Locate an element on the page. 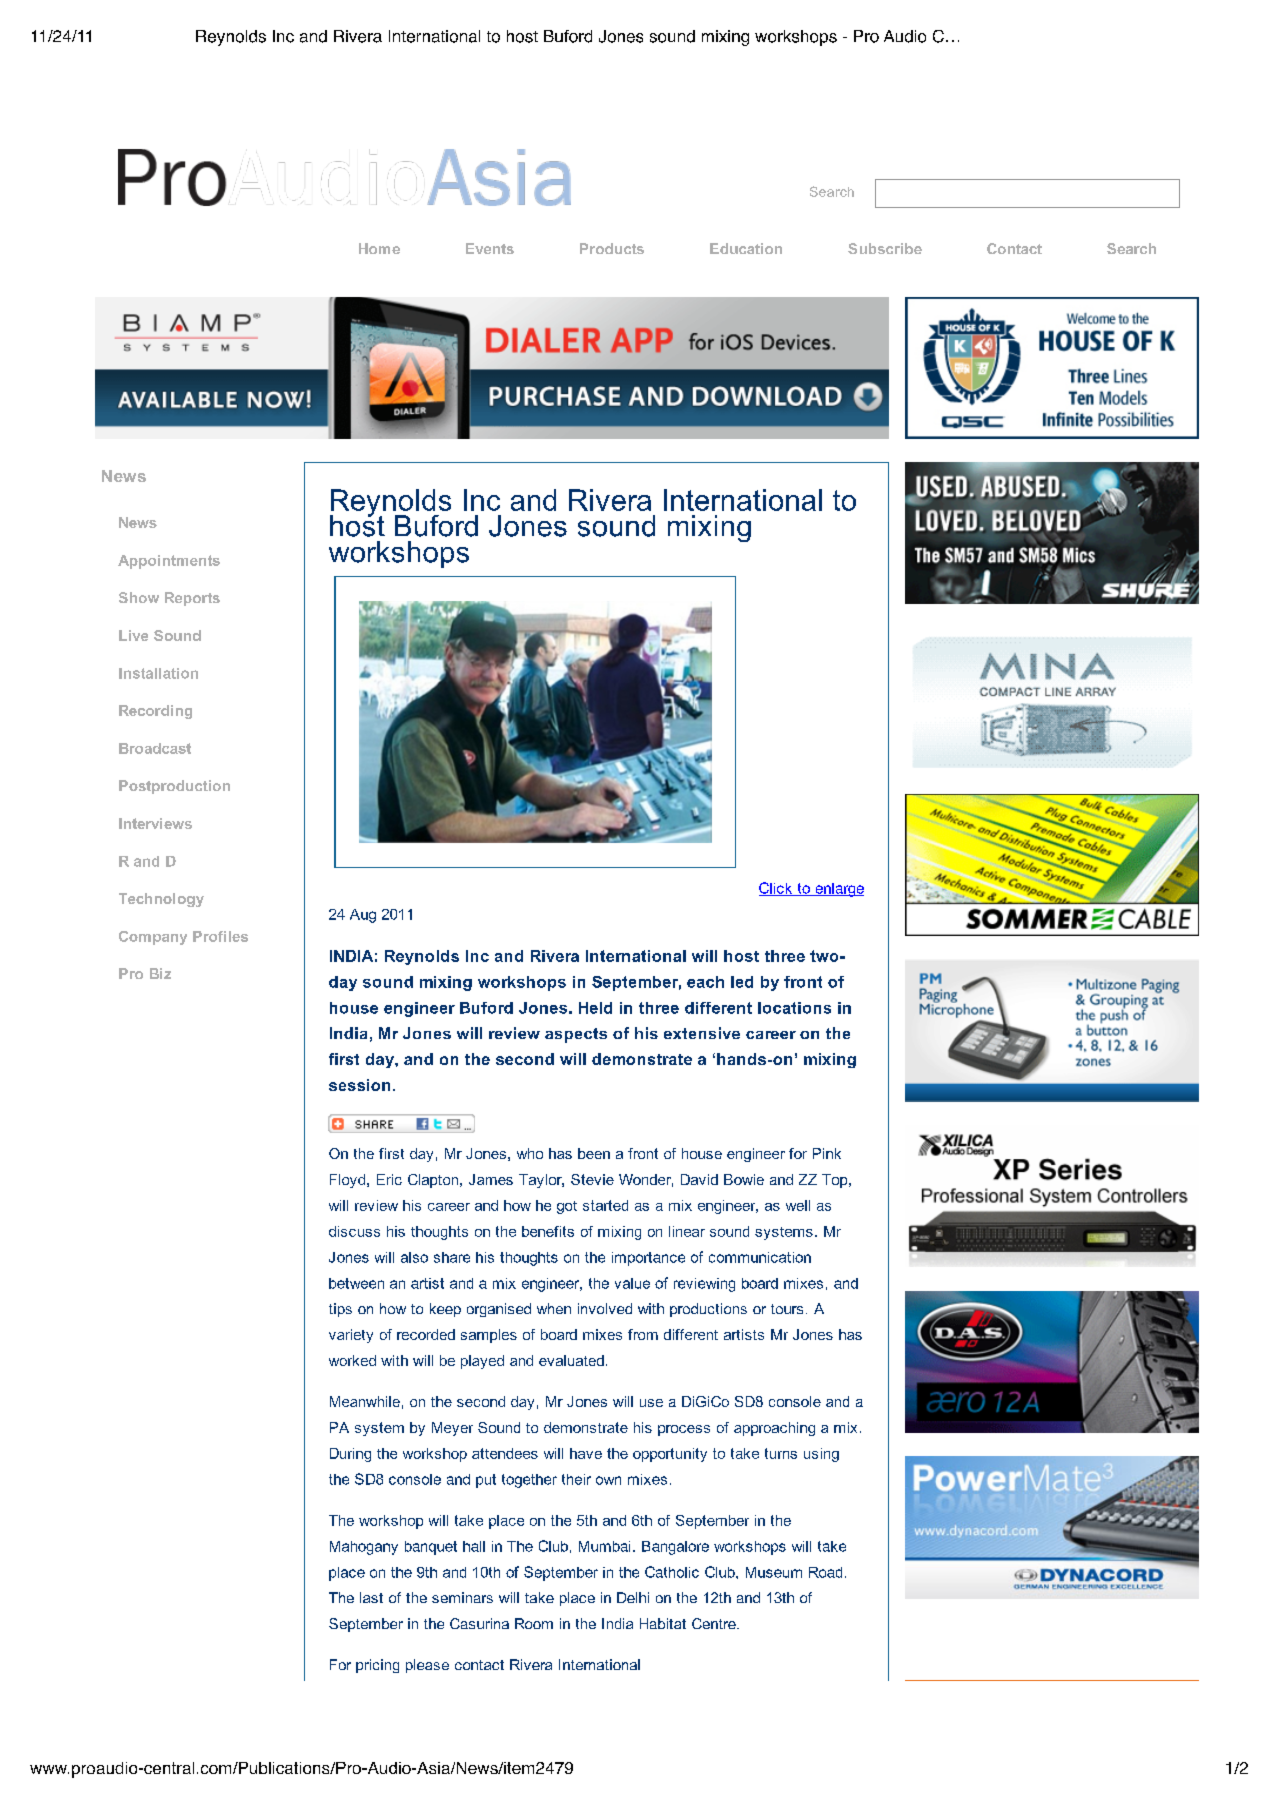 This document has height=1810, width=1279. Profiles is located at coordinates (220, 936).
